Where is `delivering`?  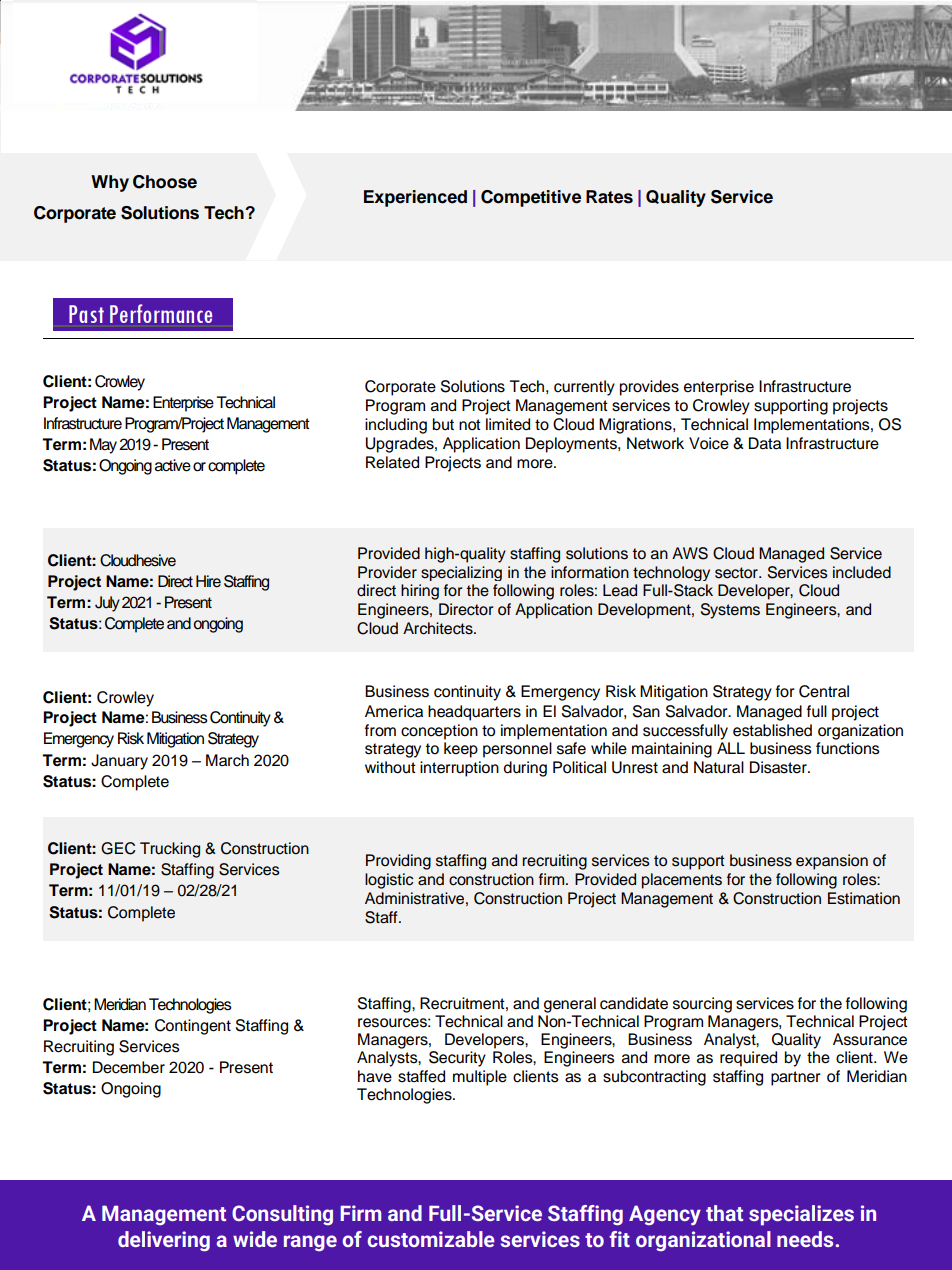 delivering is located at coordinates (164, 1241).
